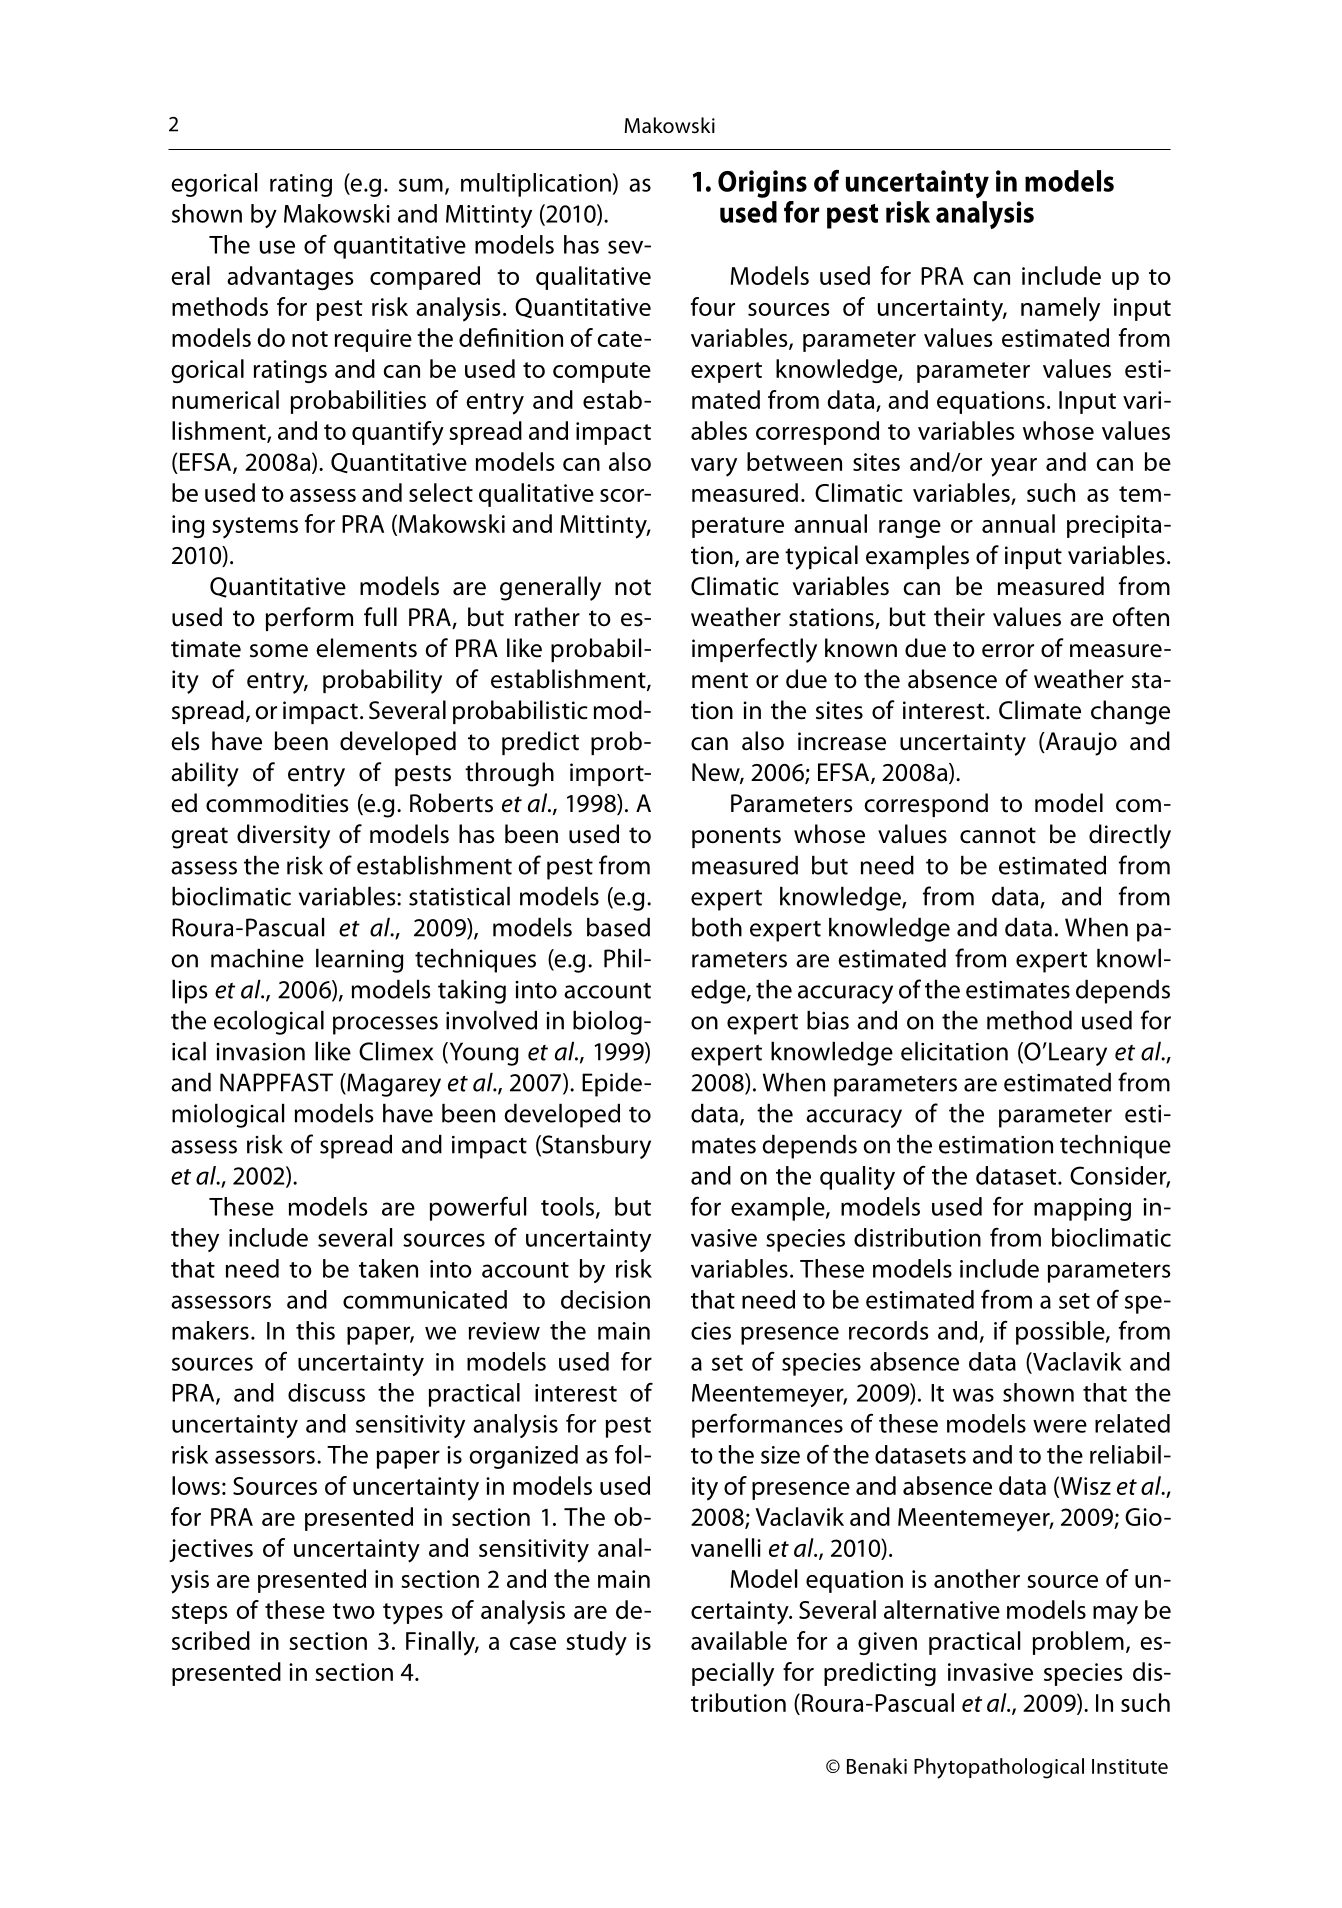 This page has height=1908, width=1342. Describe the element at coordinates (1060, 309) in the page. I see `namely` at that location.
